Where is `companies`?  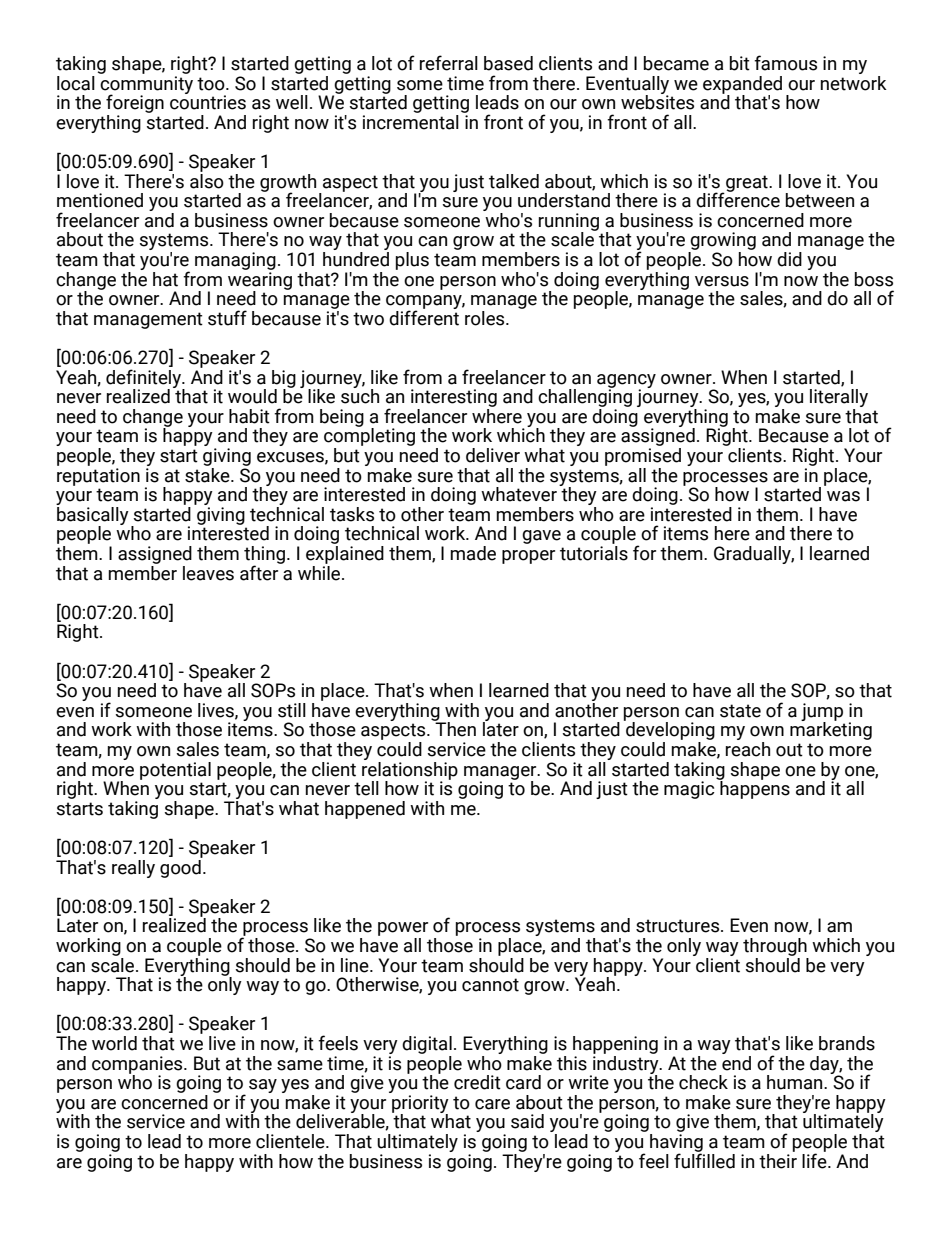 companies is located at coordinates (138, 1066).
